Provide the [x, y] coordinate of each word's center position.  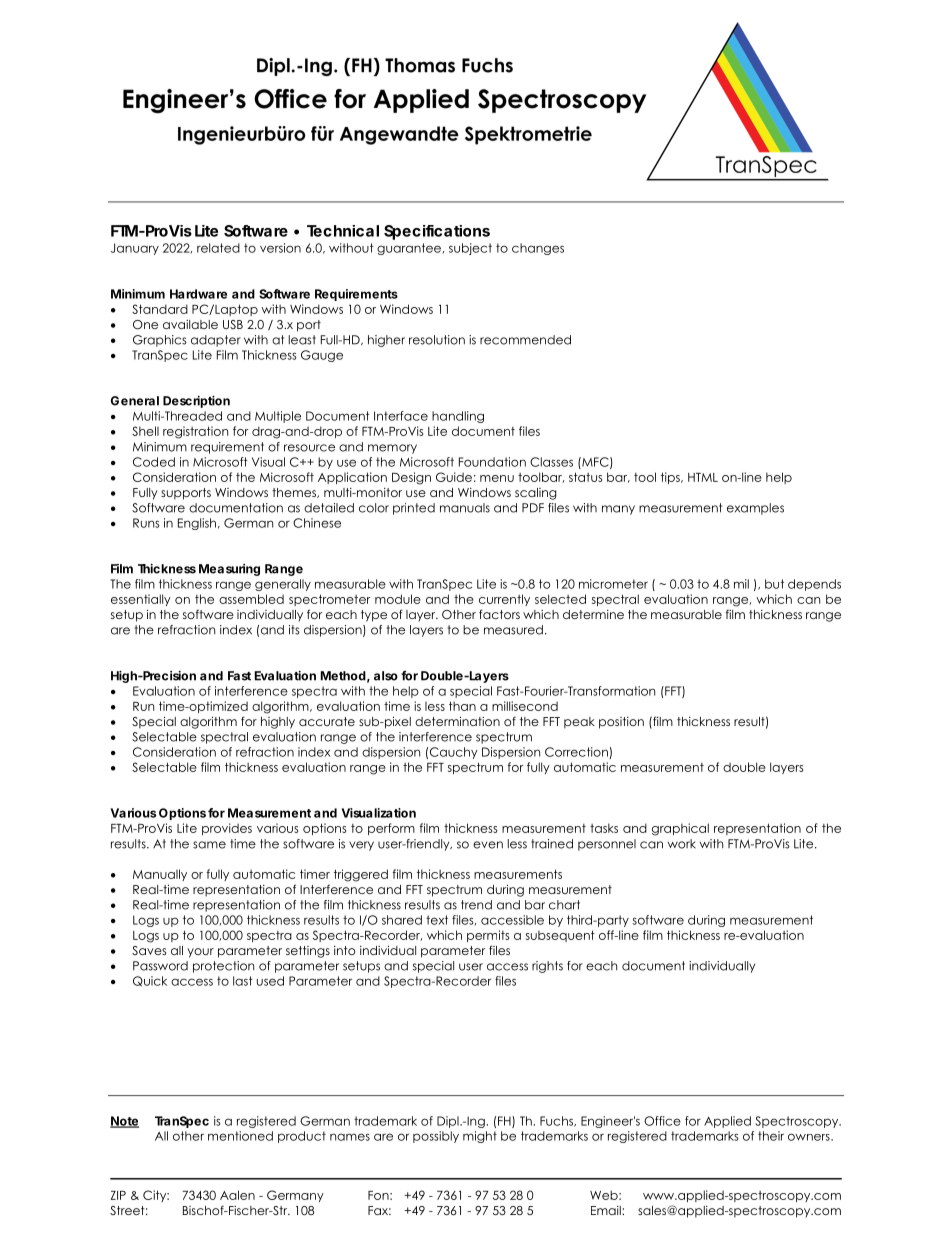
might [480, 1137]
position [621, 723]
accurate [327, 721]
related [218, 248]
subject [470, 249]
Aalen [237, 1195]
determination [457, 721]
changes [538, 249]
